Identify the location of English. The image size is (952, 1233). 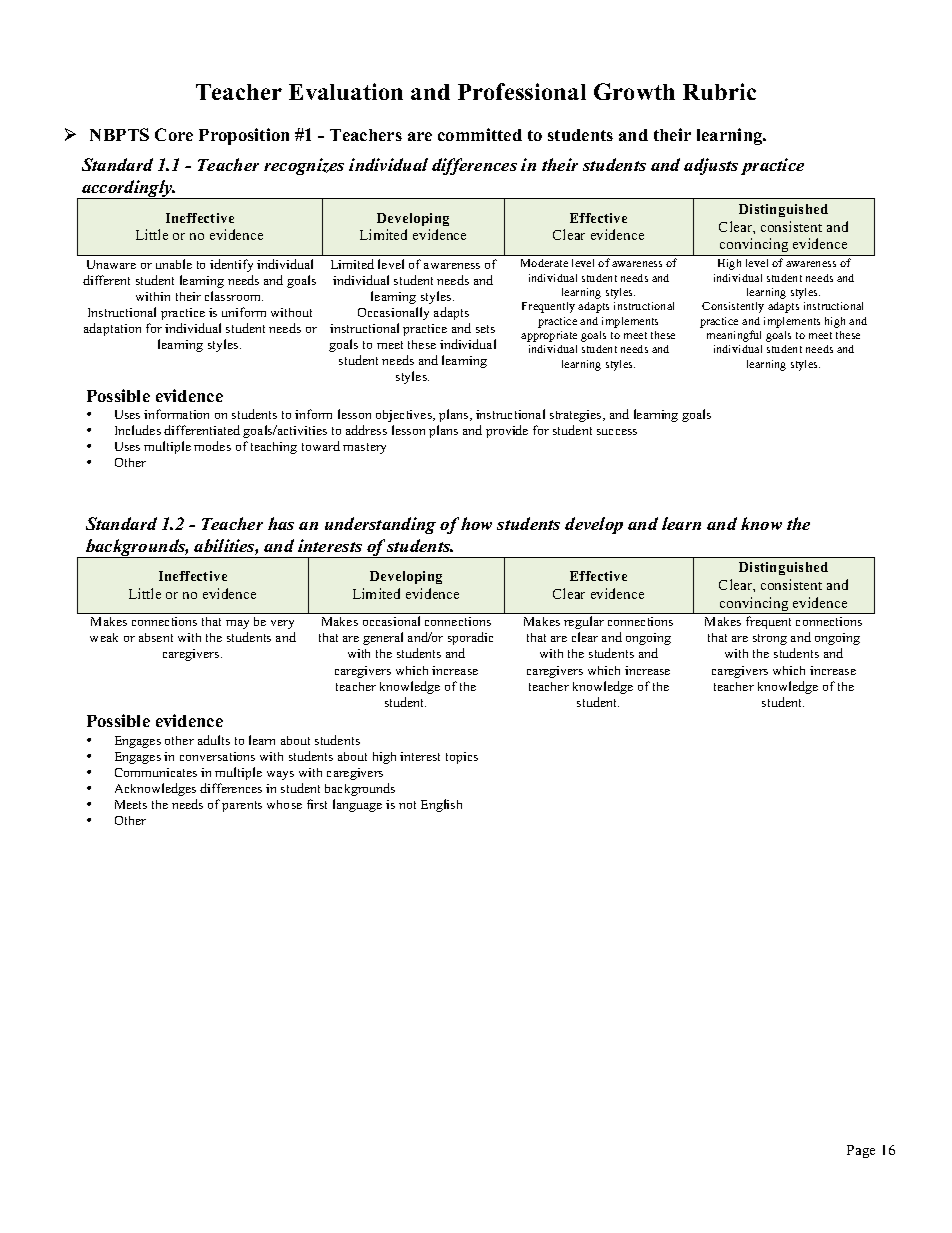
(441, 805).
